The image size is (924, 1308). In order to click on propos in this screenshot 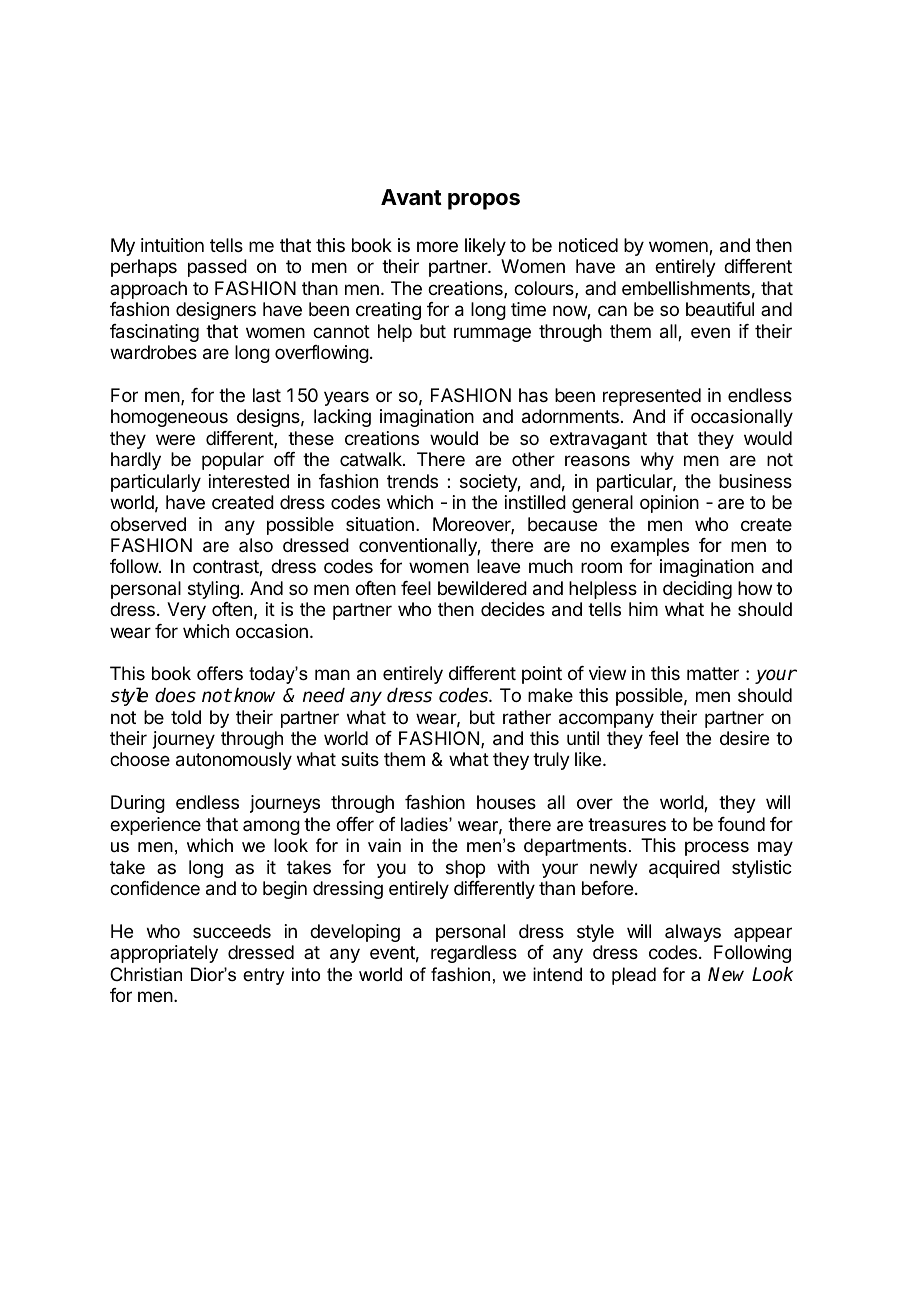, I will do `click(484, 201)`.
